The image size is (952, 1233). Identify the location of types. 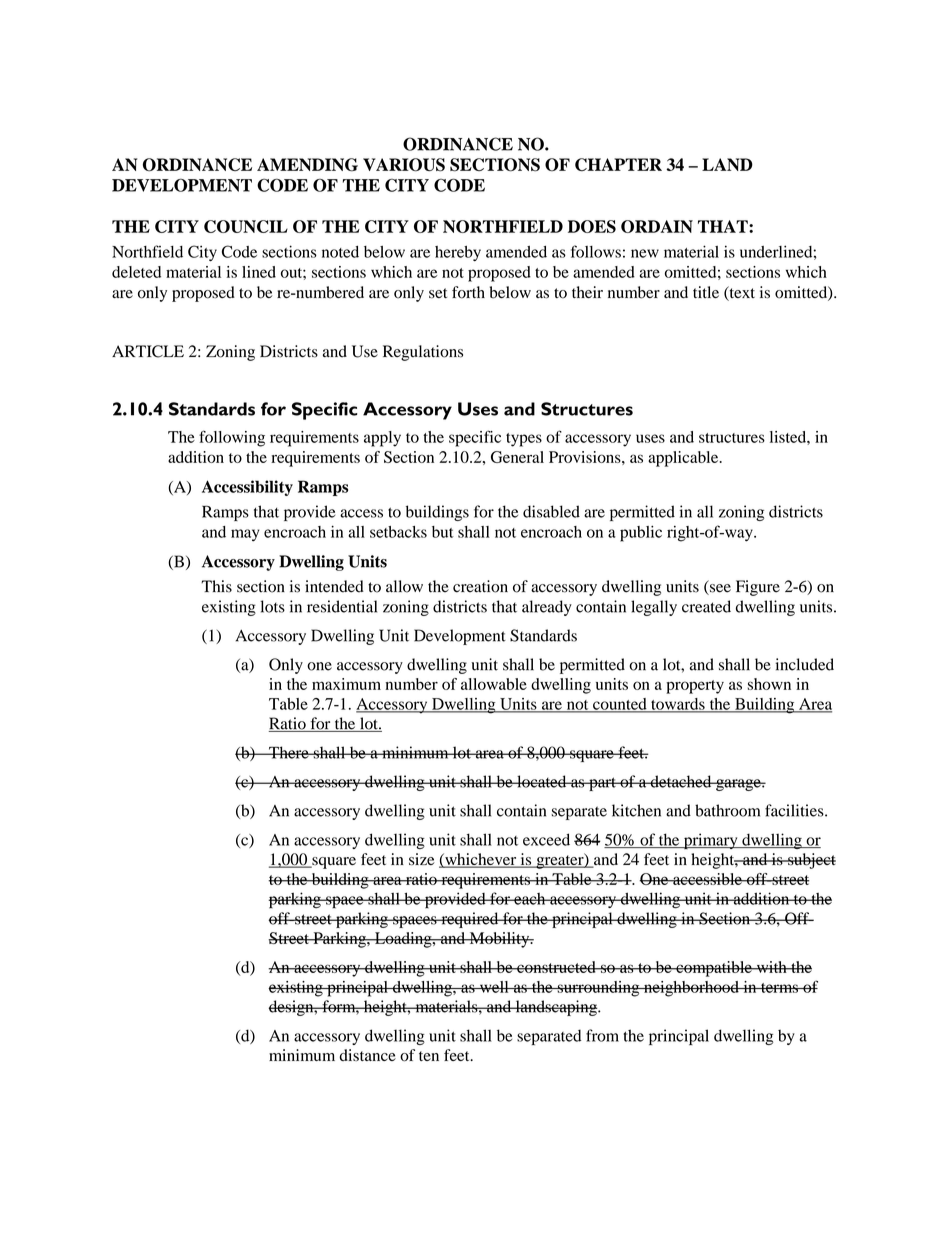
(524, 440).
